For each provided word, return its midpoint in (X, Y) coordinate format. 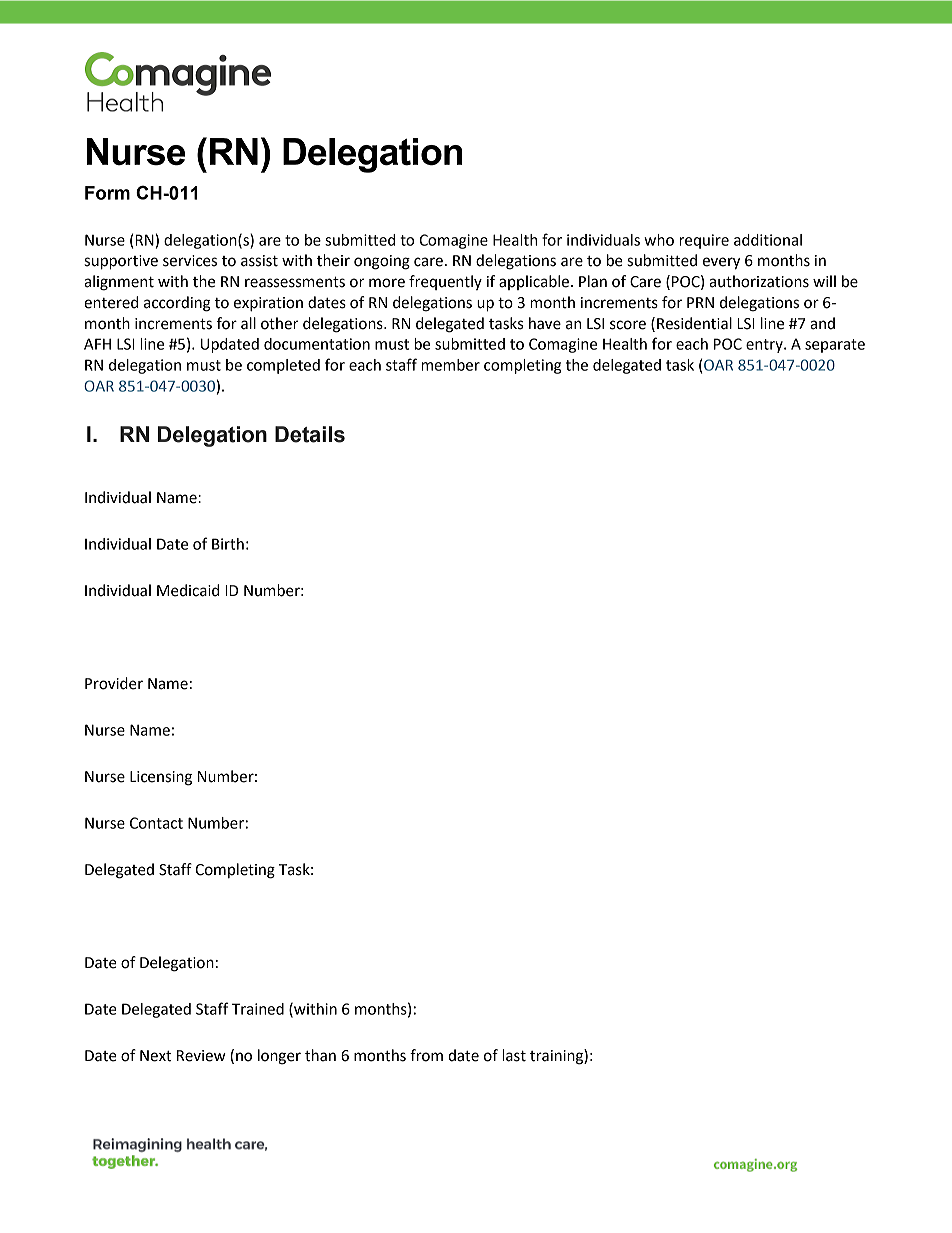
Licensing (161, 778)
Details (310, 434)
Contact (156, 823)
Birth (228, 544)
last (514, 1055)
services (190, 261)
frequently (445, 282)
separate (835, 346)
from (426, 1055)
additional (768, 240)
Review (201, 1056)
